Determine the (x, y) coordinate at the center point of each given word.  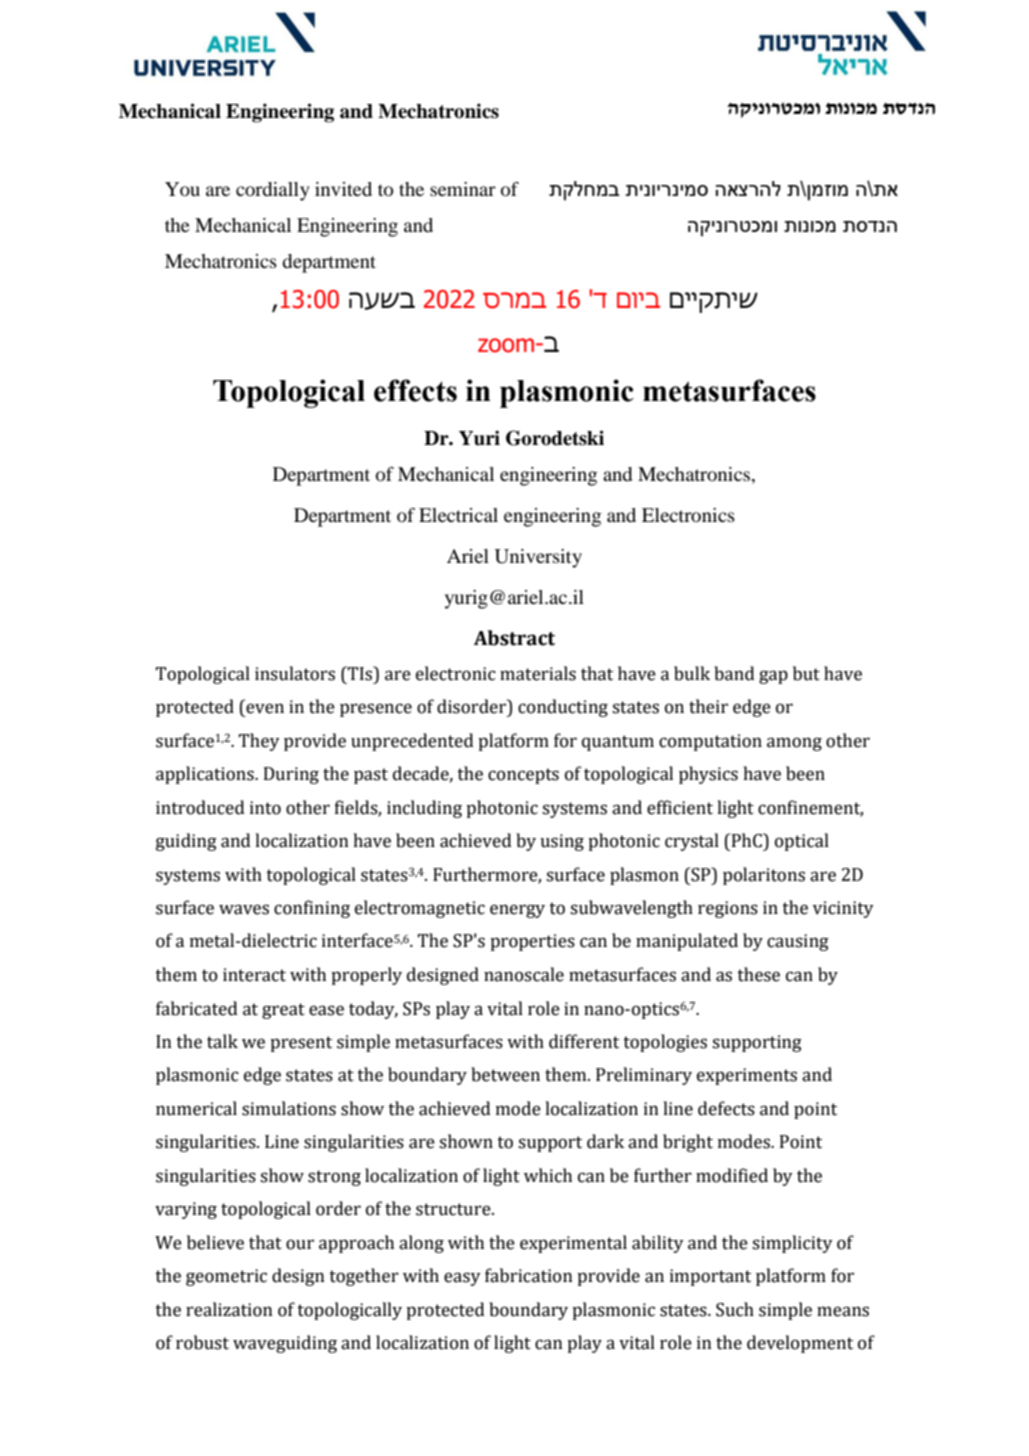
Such (735, 1309)
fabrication (529, 1275)
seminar (463, 189)
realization (229, 1309)
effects (415, 390)
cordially (273, 191)
